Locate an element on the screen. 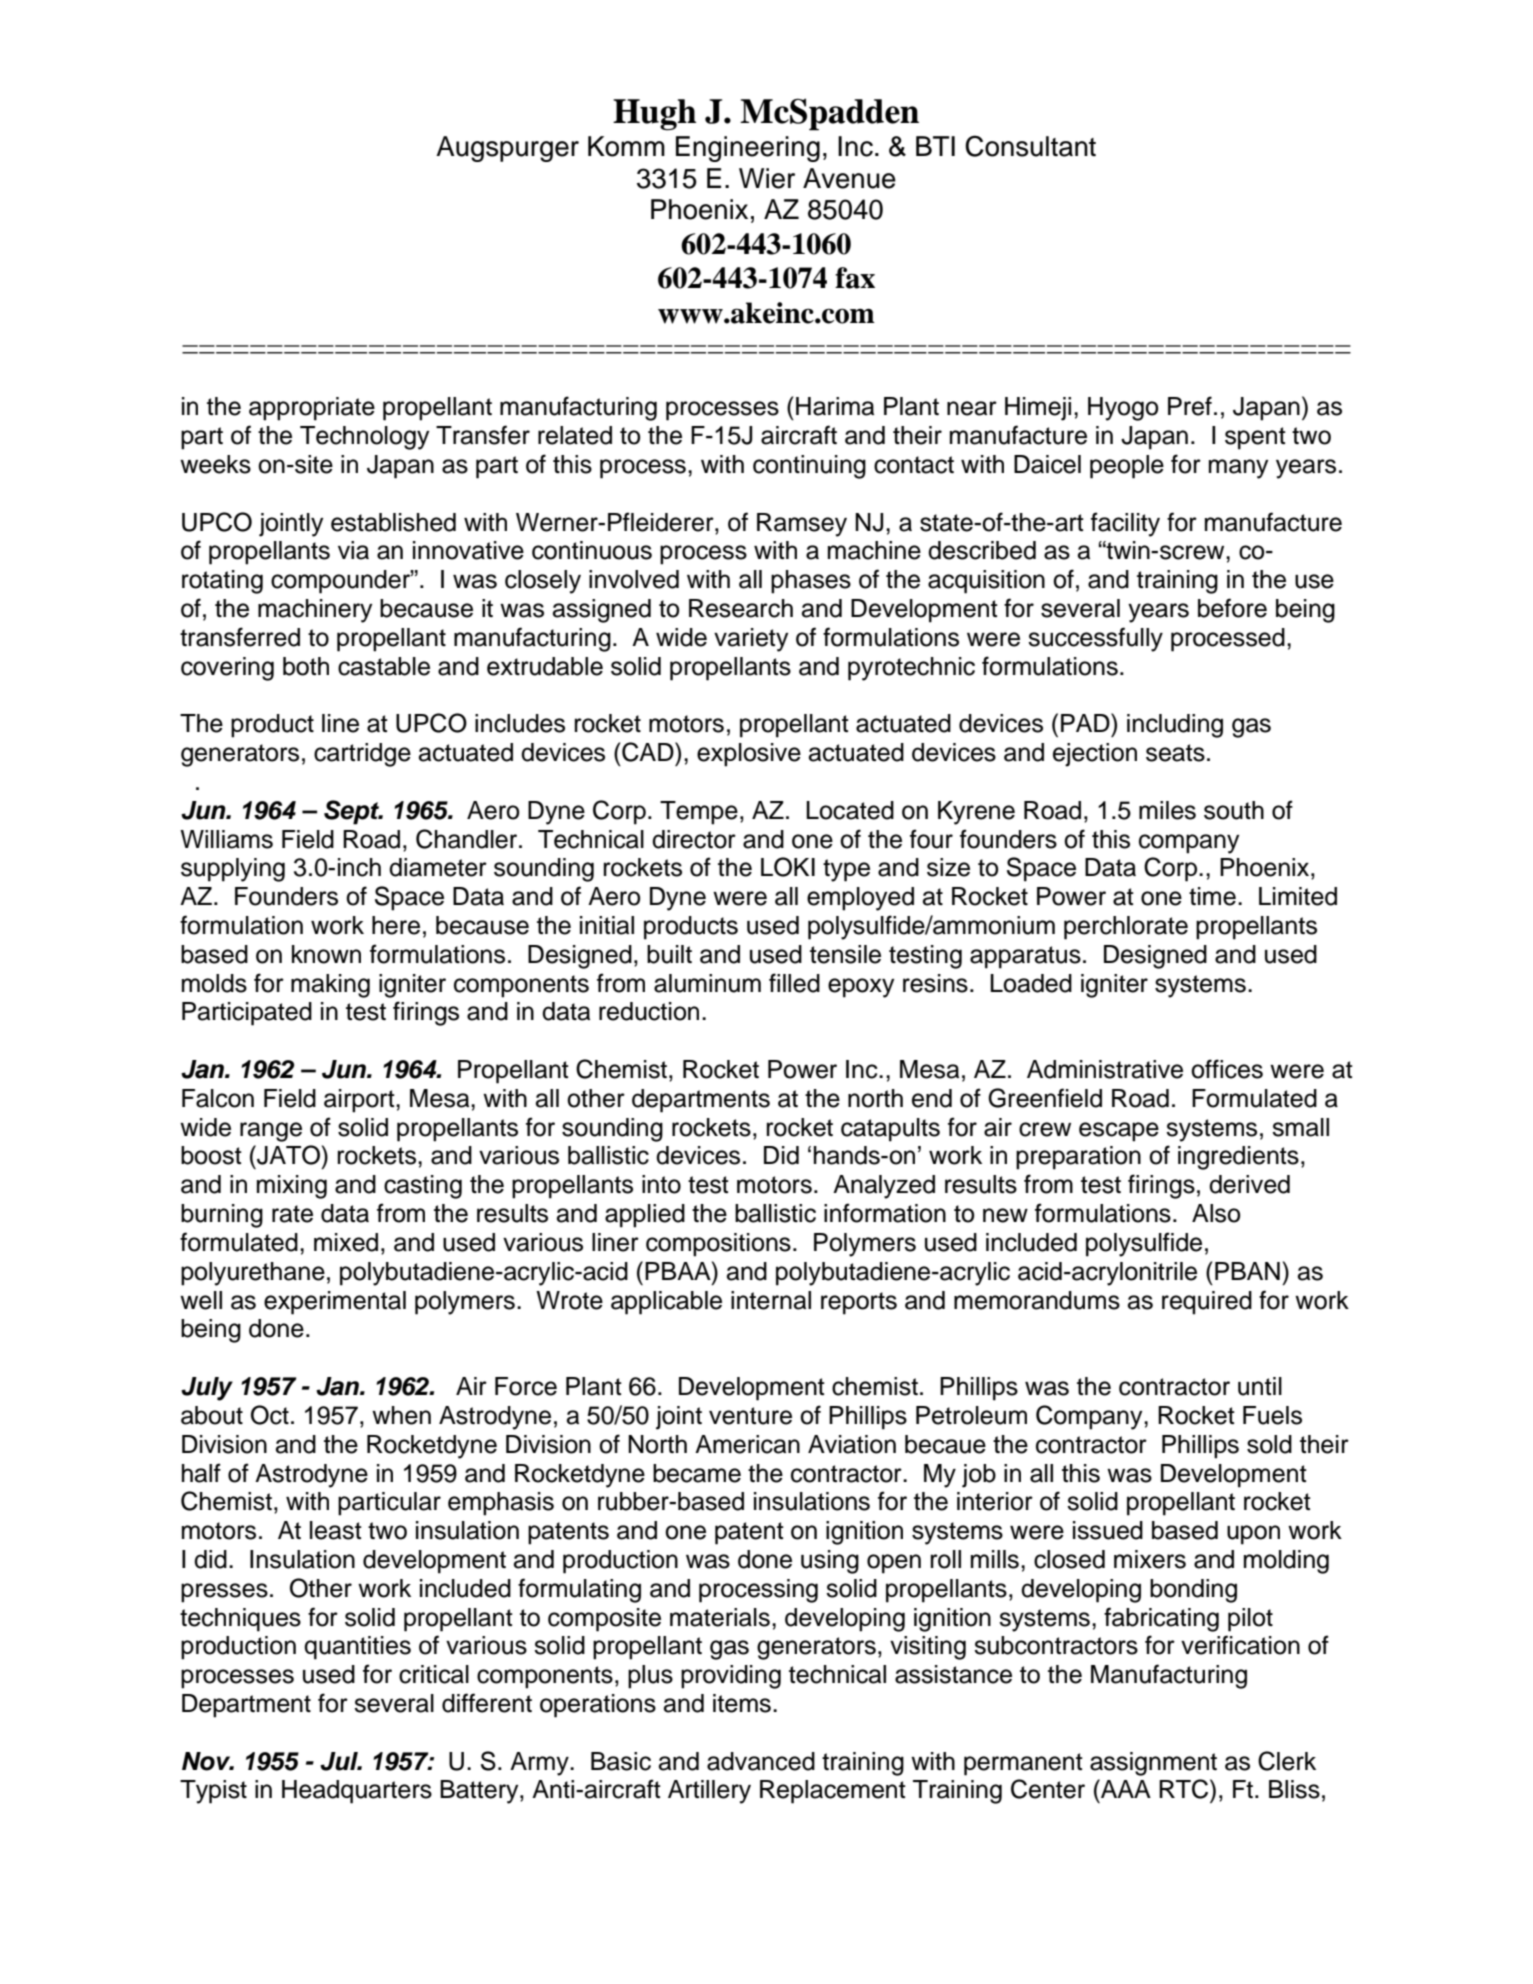 Image resolution: width=1533 pixels, height=1984 pixels. Also is located at coordinates (1216, 1213).
